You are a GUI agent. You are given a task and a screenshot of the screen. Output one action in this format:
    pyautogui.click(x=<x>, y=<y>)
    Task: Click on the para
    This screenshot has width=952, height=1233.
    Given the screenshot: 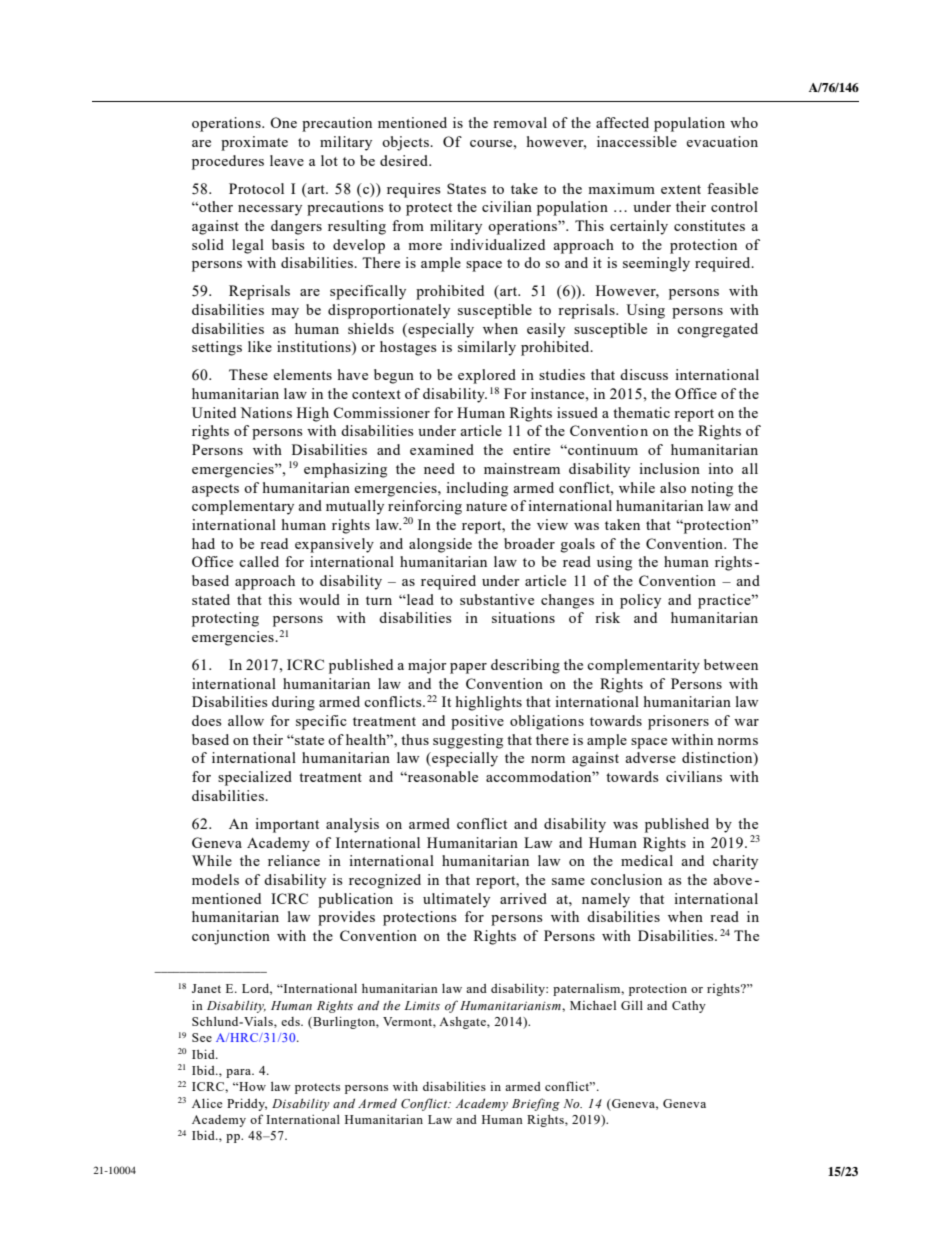 What is the action you would take?
    pyautogui.click(x=240, y=1073)
